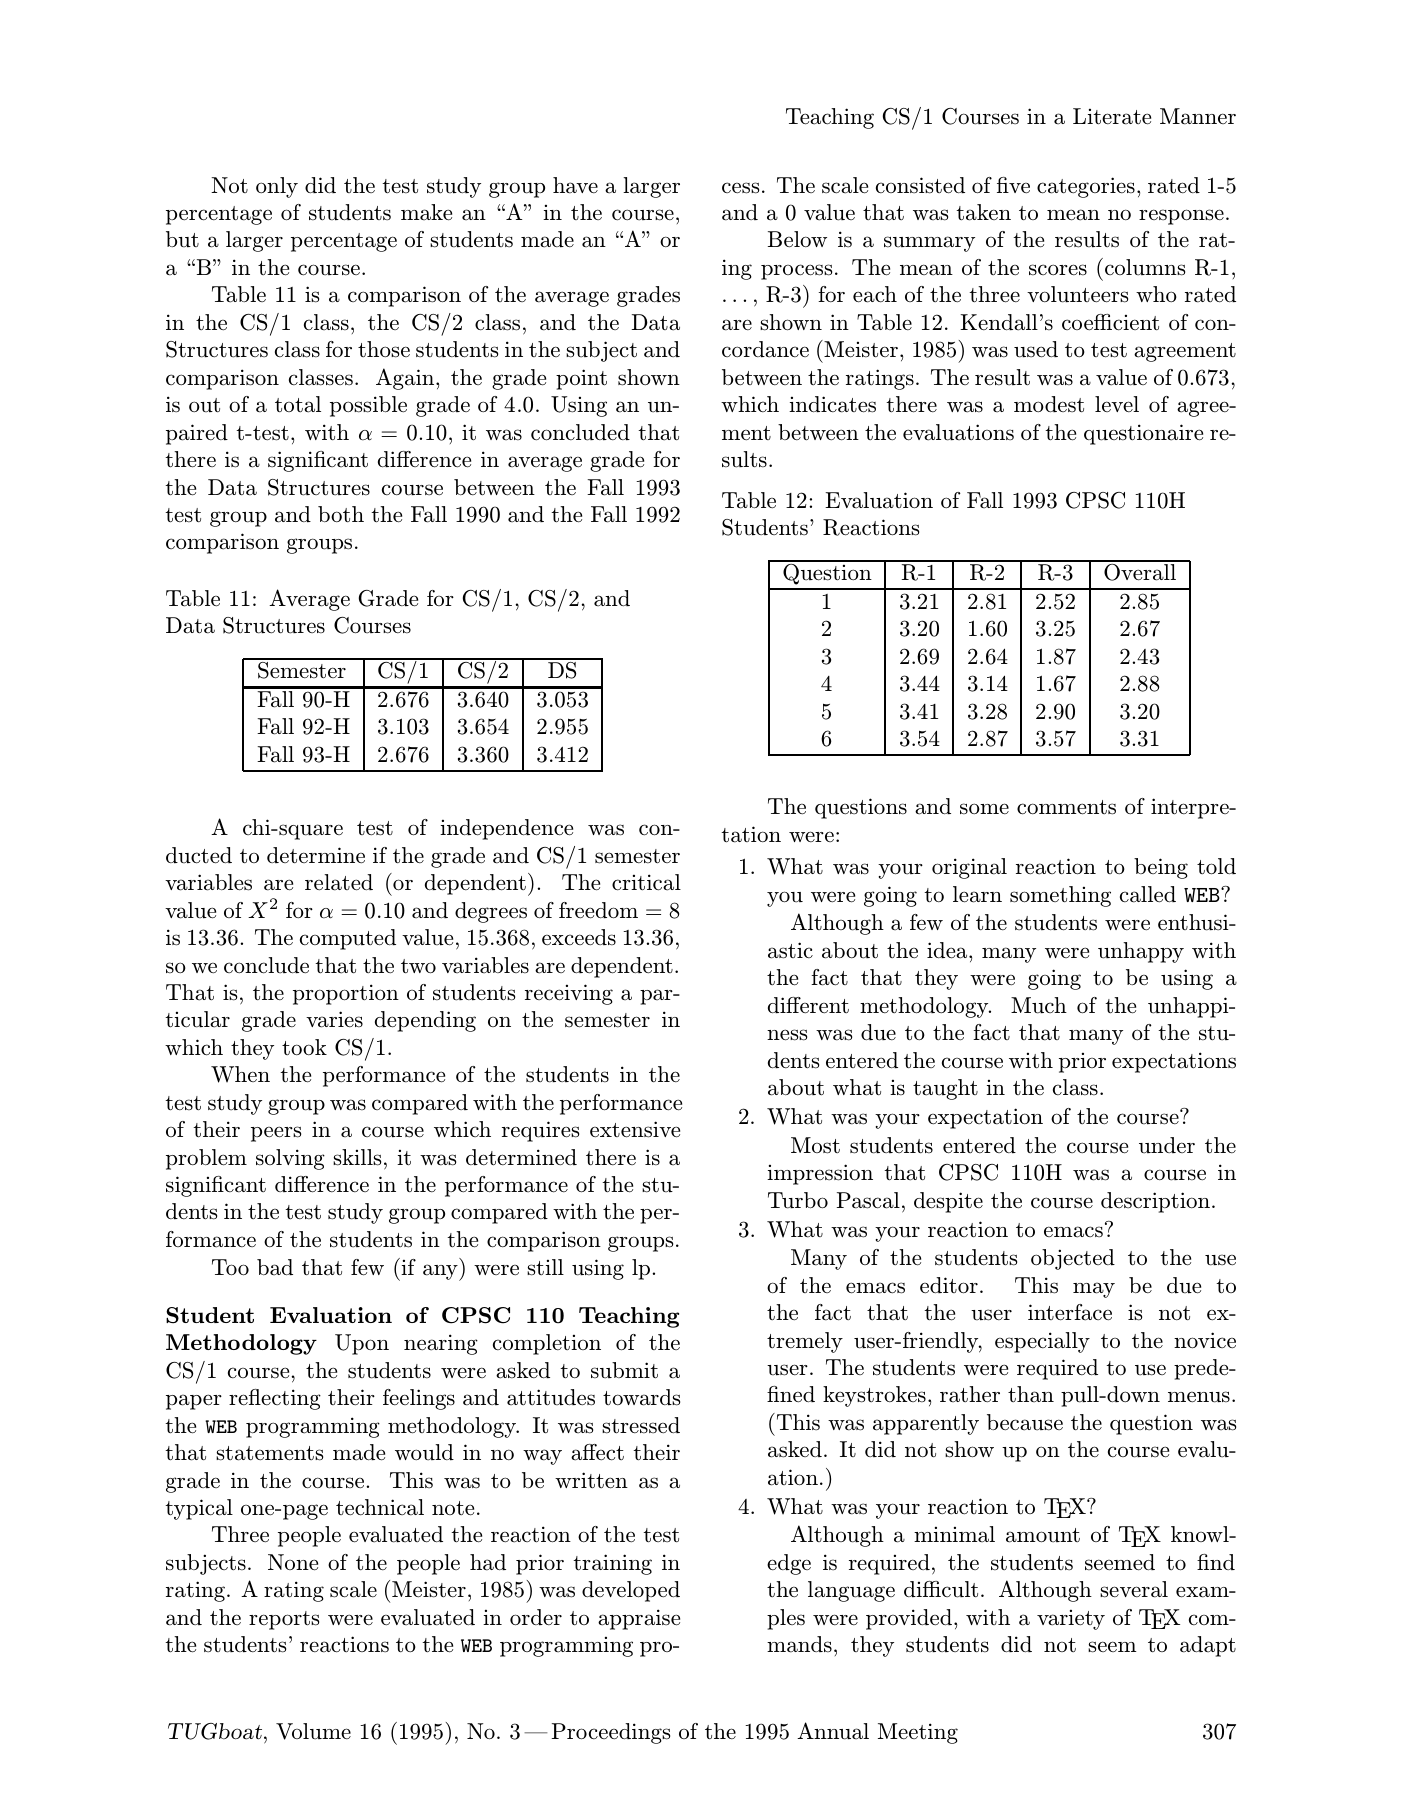 The height and width of the screenshot is (1819, 1406). What do you see at coordinates (348, 939) in the screenshot?
I see `computed` at bounding box center [348, 939].
